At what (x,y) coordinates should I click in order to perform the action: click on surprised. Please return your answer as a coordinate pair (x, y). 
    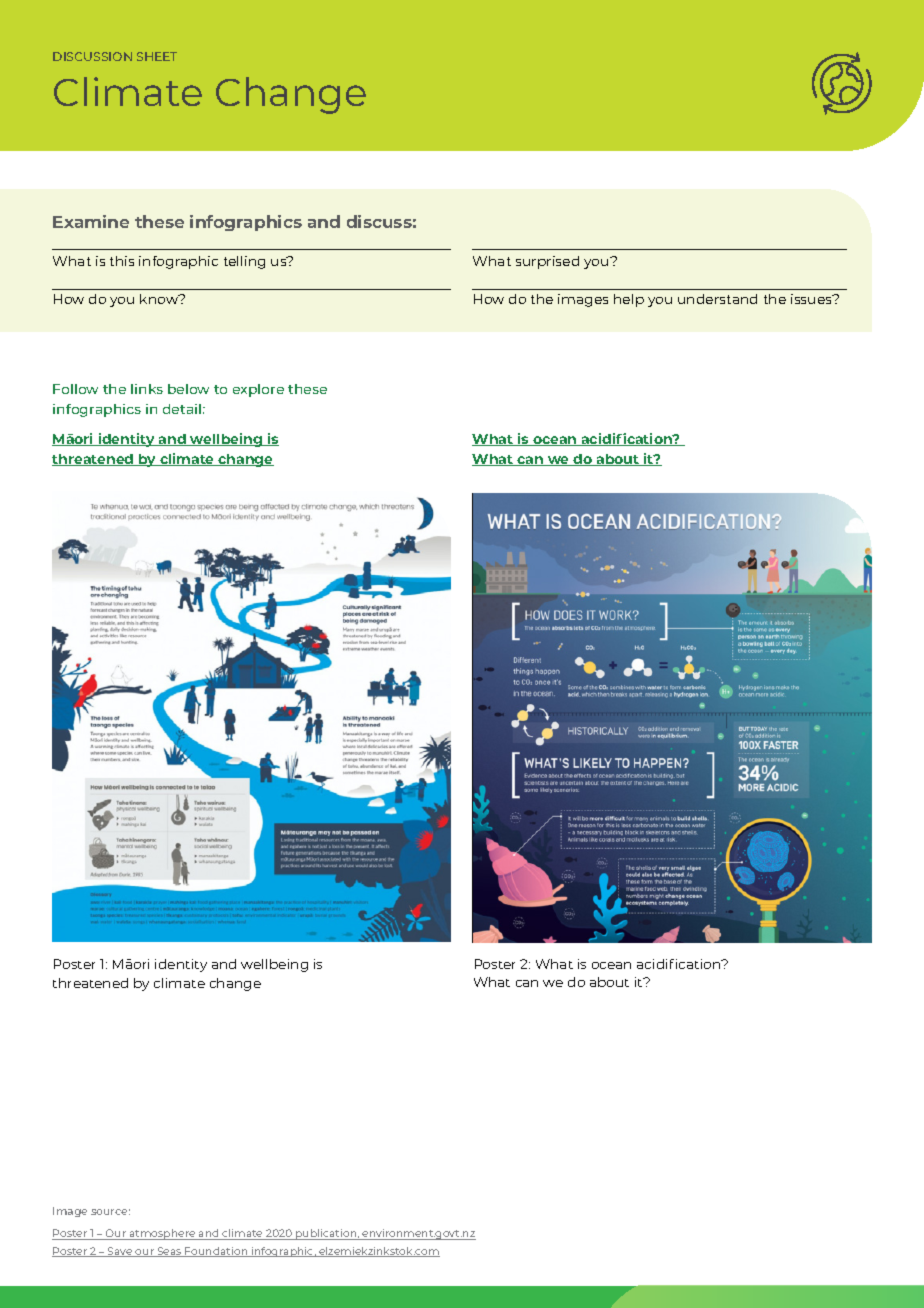
    Looking at the image, I should click on (547, 262).
